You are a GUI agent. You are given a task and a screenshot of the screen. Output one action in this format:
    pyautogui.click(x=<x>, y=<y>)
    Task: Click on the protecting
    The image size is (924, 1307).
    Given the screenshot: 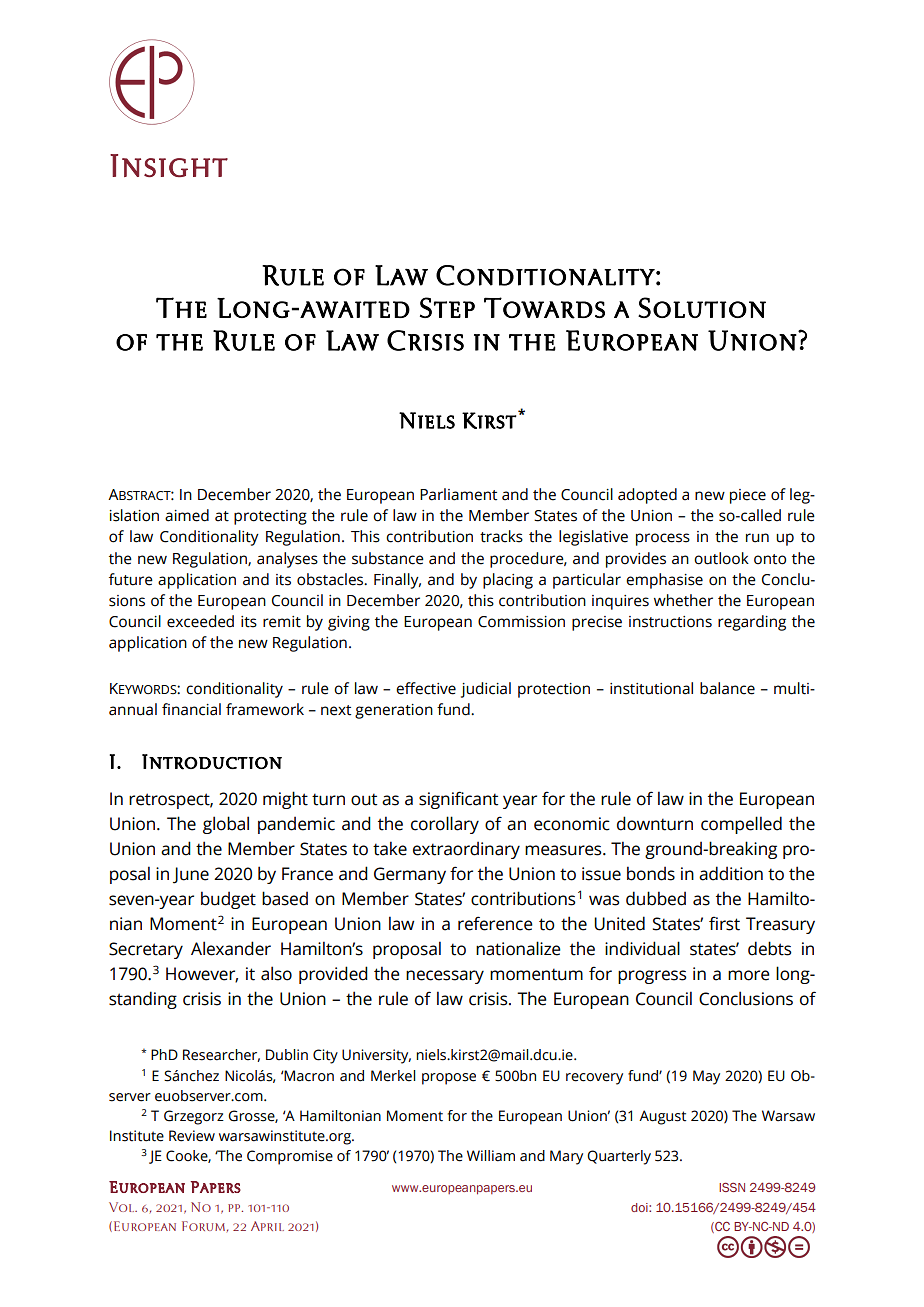 What is the action you would take?
    pyautogui.click(x=270, y=517)
